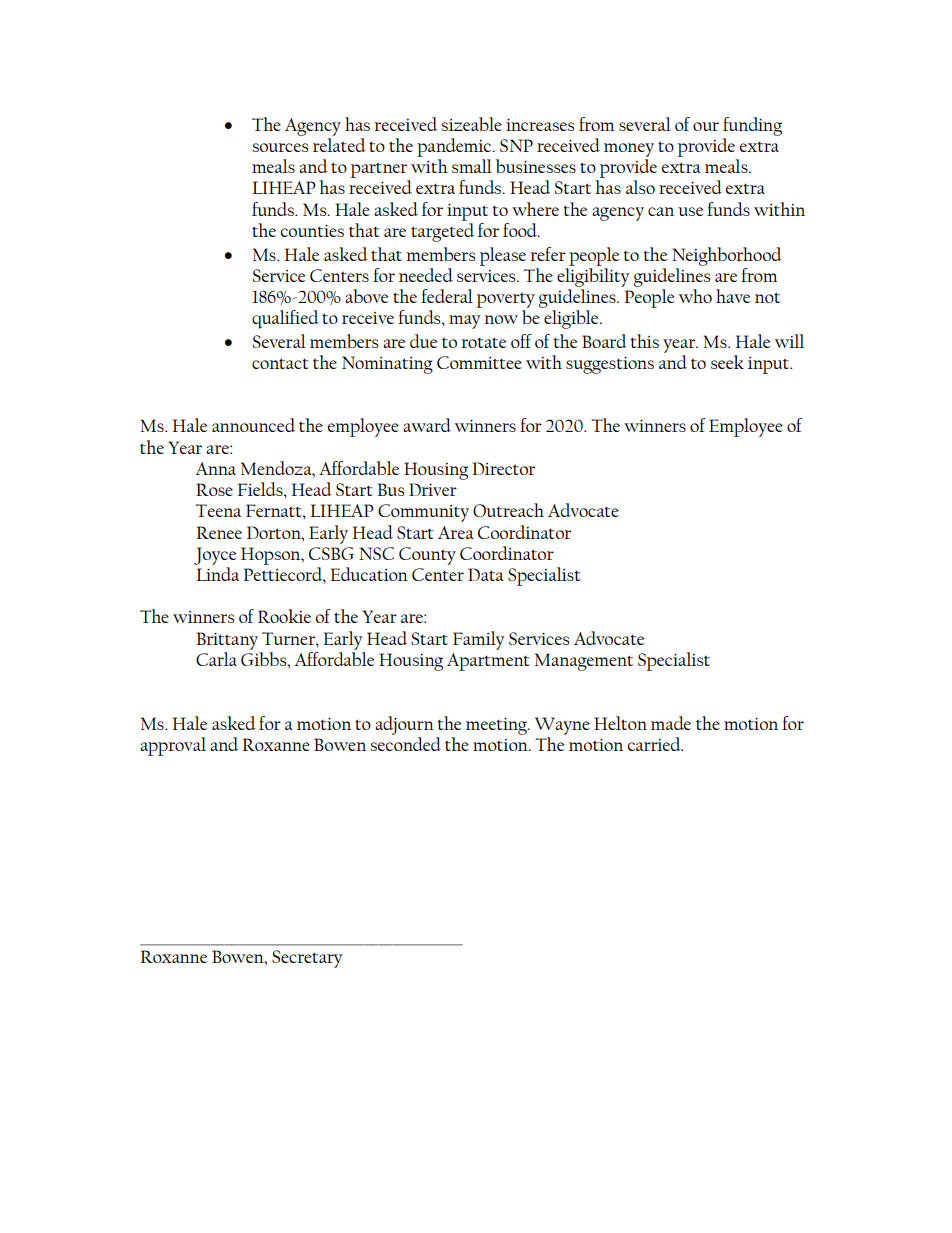  I want to click on seconded, so click(405, 742).
